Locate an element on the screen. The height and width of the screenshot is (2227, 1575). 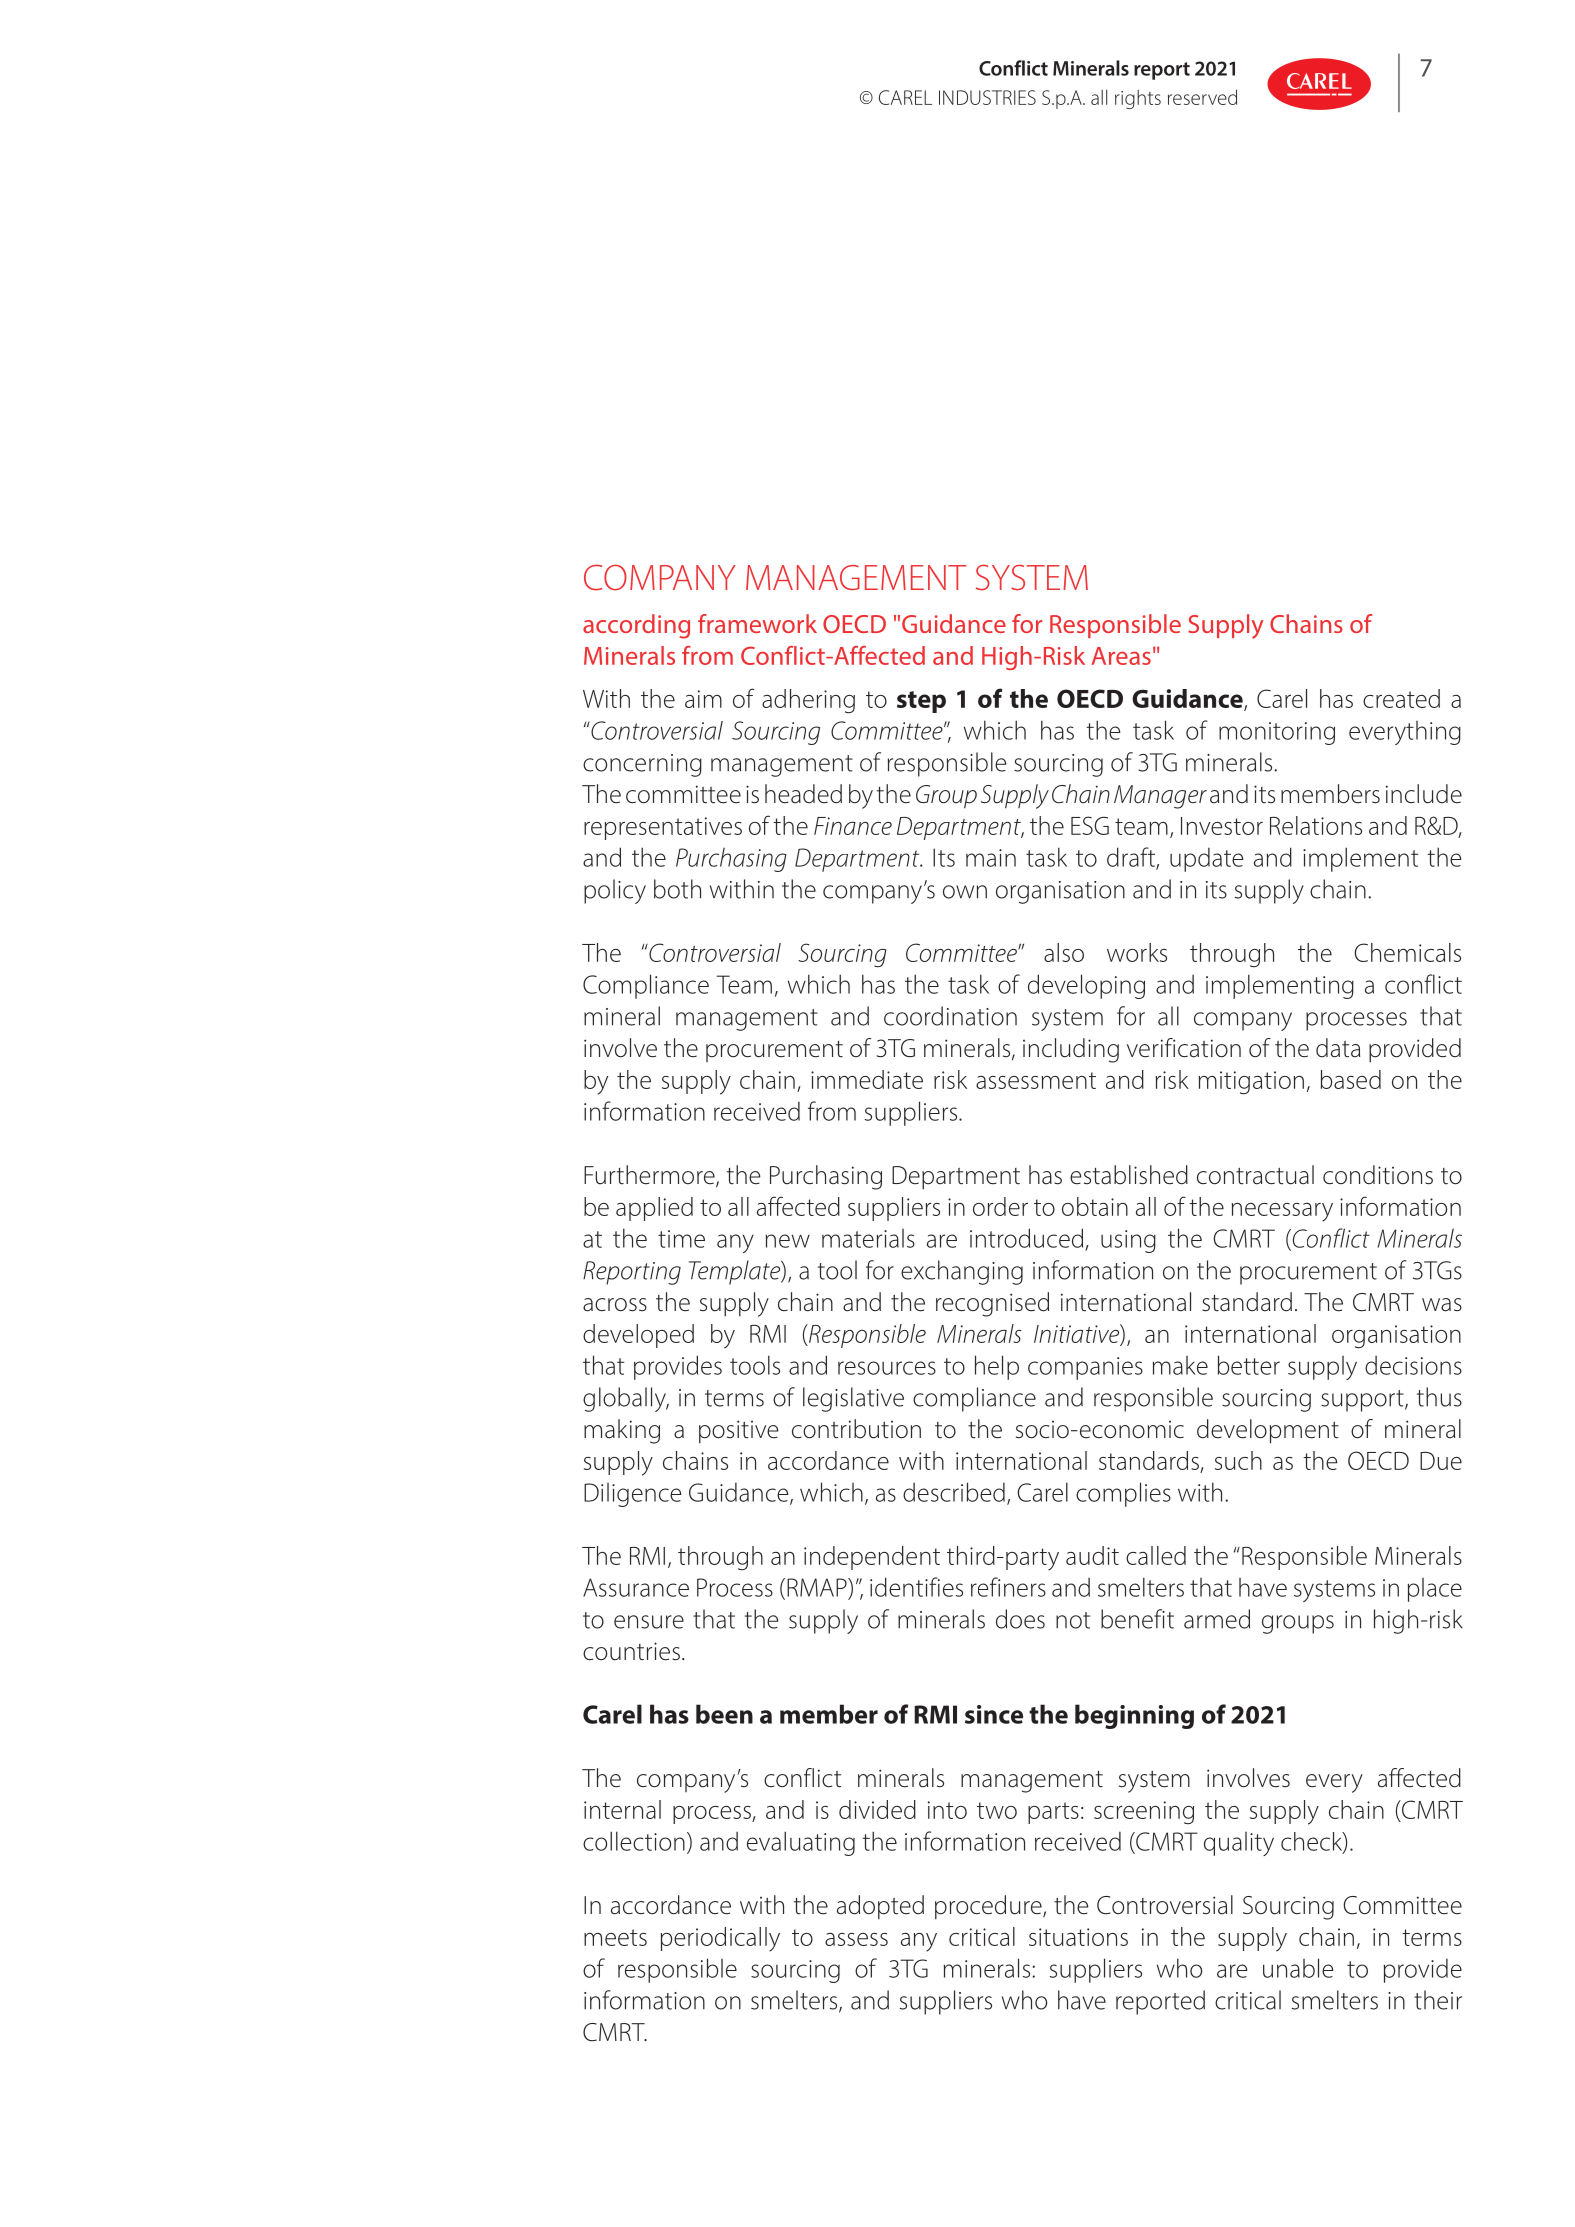
developed is located at coordinates (638, 1336).
